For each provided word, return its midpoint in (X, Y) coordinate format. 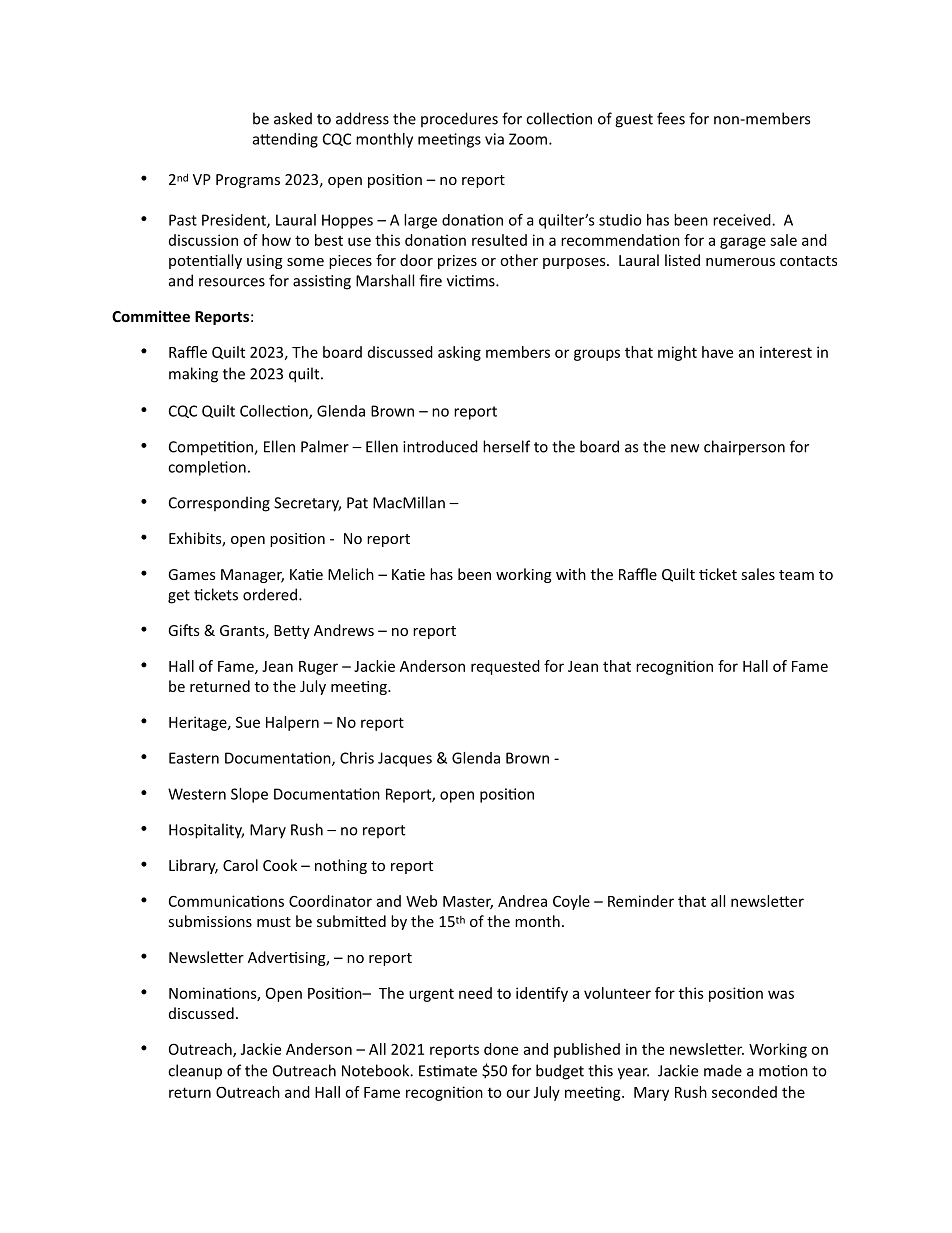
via (494, 139)
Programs (248, 181)
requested (505, 667)
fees (671, 118)
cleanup (195, 1072)
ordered (270, 594)
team (796, 575)
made (723, 1070)
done (501, 1049)
